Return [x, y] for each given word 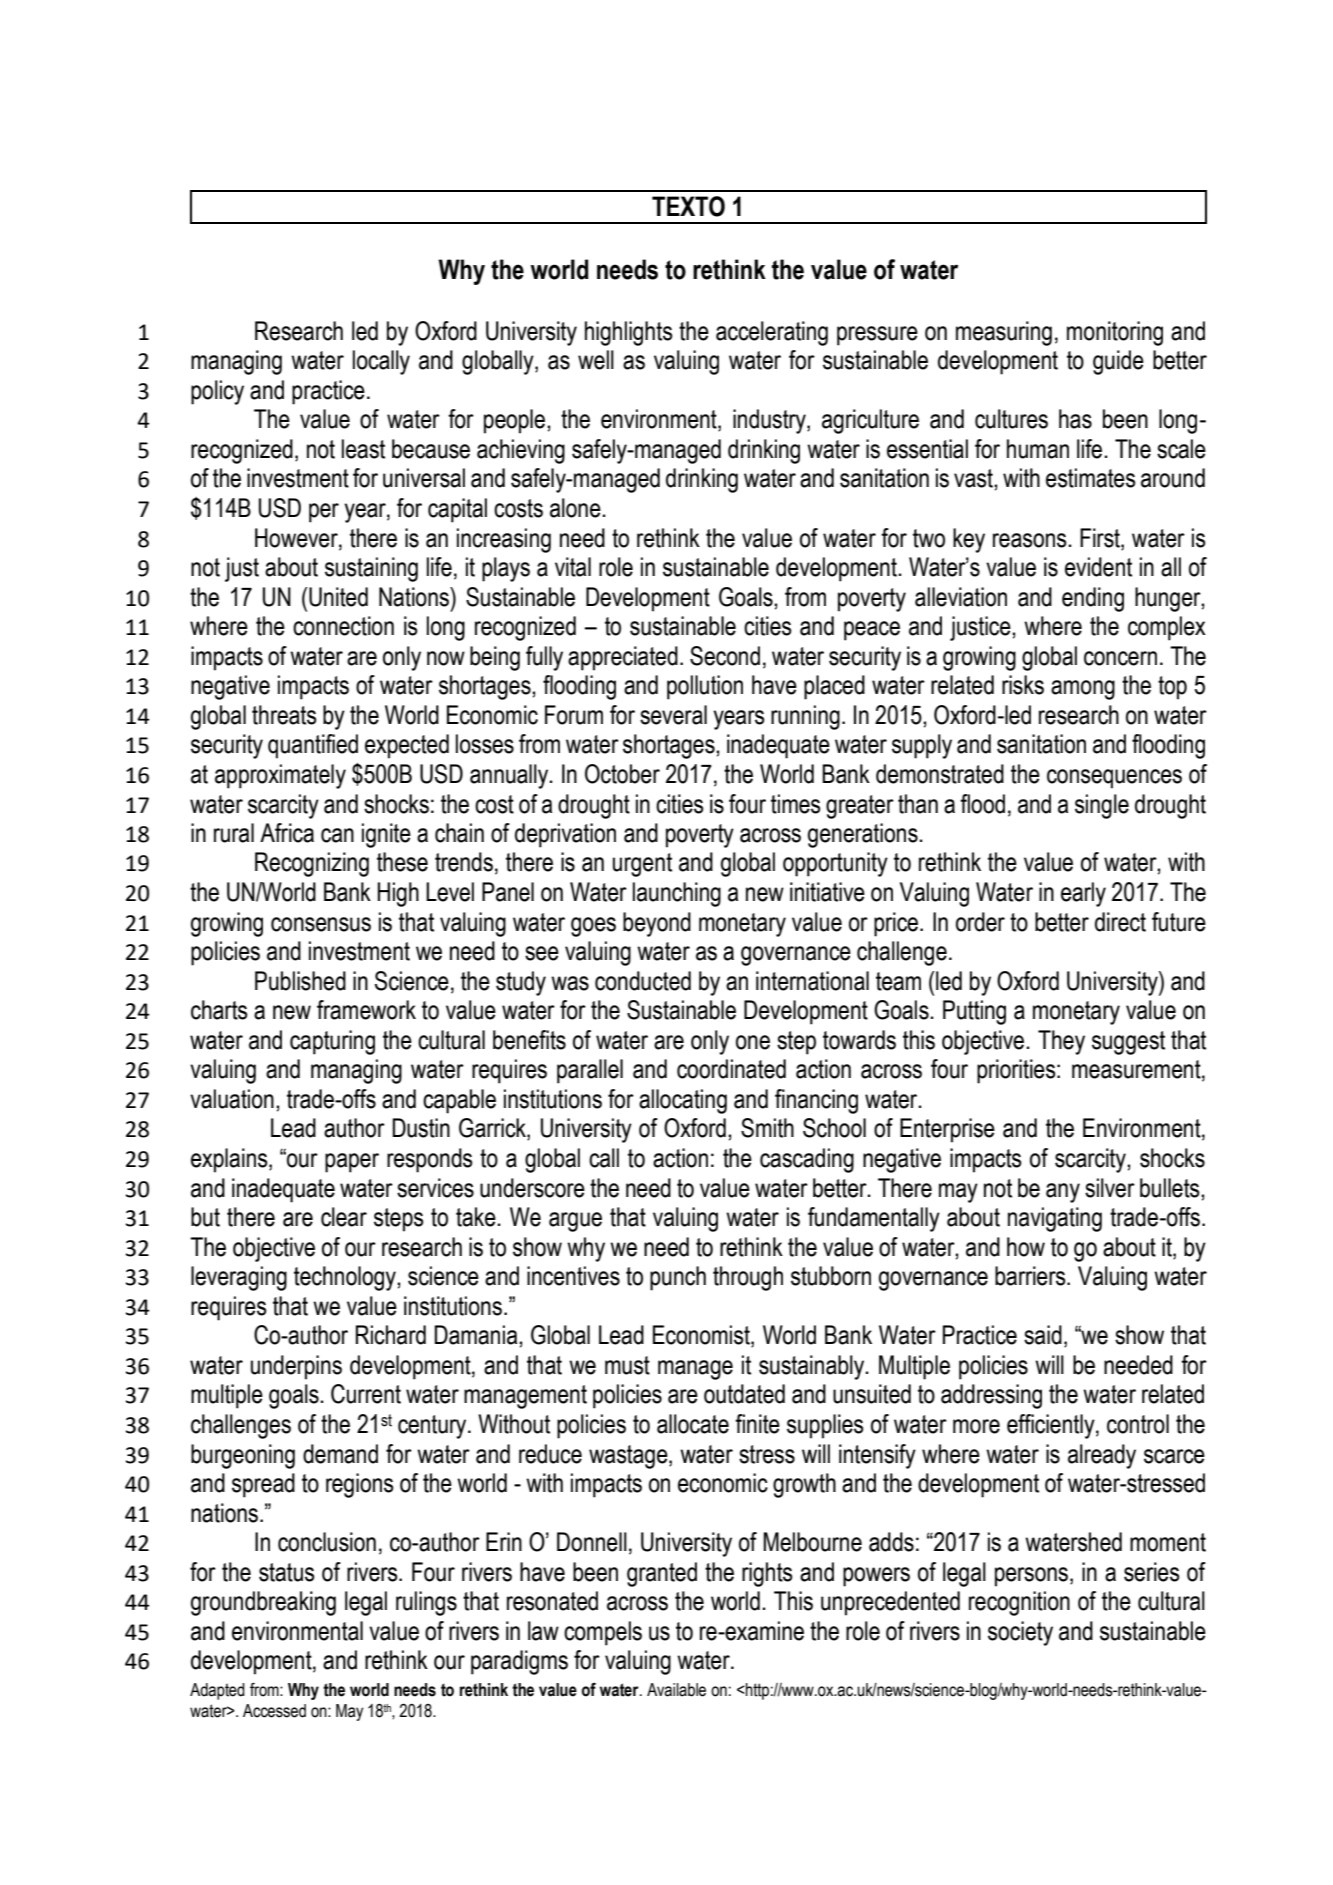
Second [725, 656]
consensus [321, 924]
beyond [657, 924]
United [338, 597]
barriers [1031, 1276]
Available [676, 1690]
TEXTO [688, 206]
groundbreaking [263, 1603]
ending [1093, 599]
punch [678, 1278]
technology [346, 1278]
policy [217, 392]
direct [1120, 922]
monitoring [1115, 333]
